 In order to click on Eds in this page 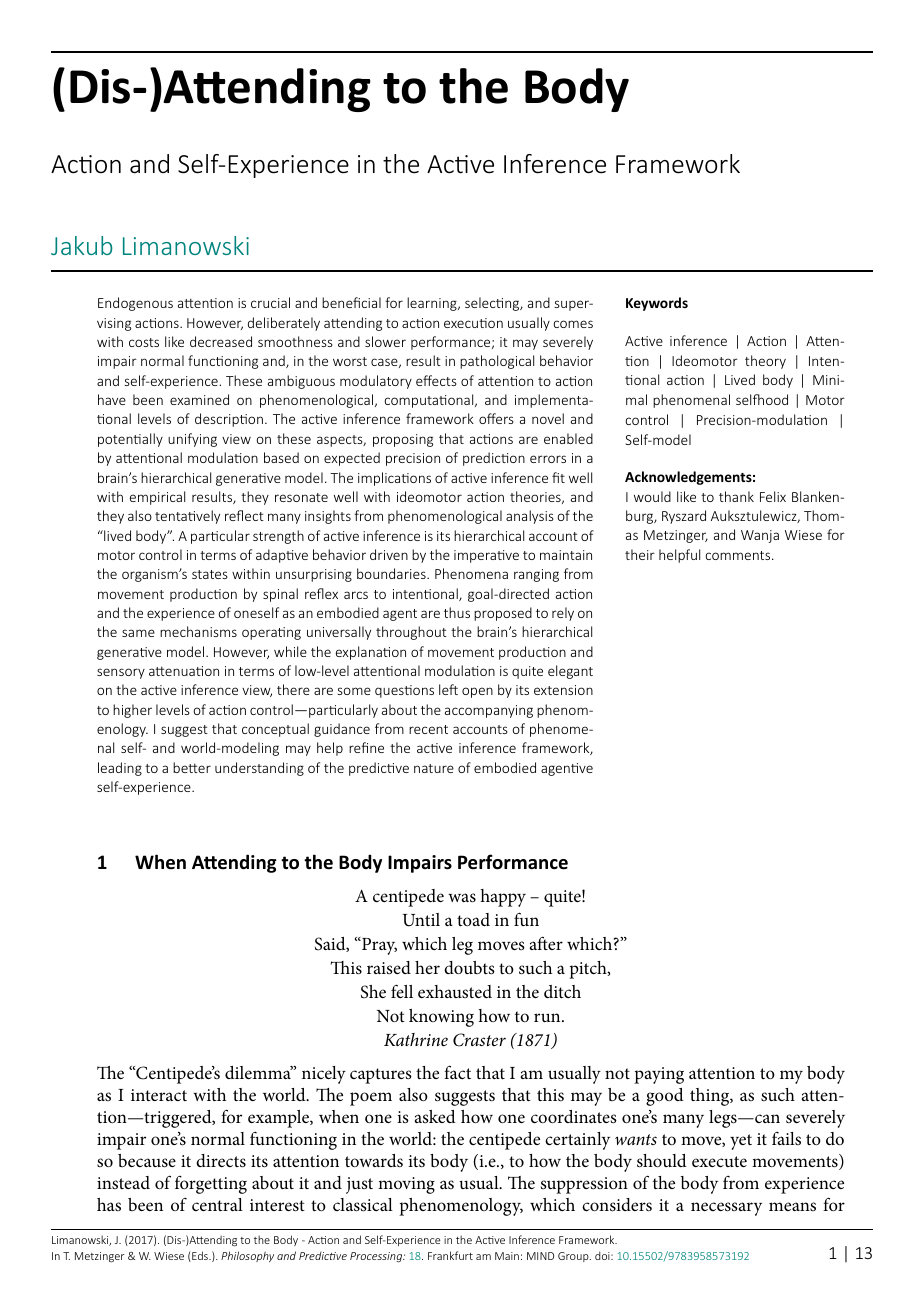, I will do `click(200, 1256)`.
